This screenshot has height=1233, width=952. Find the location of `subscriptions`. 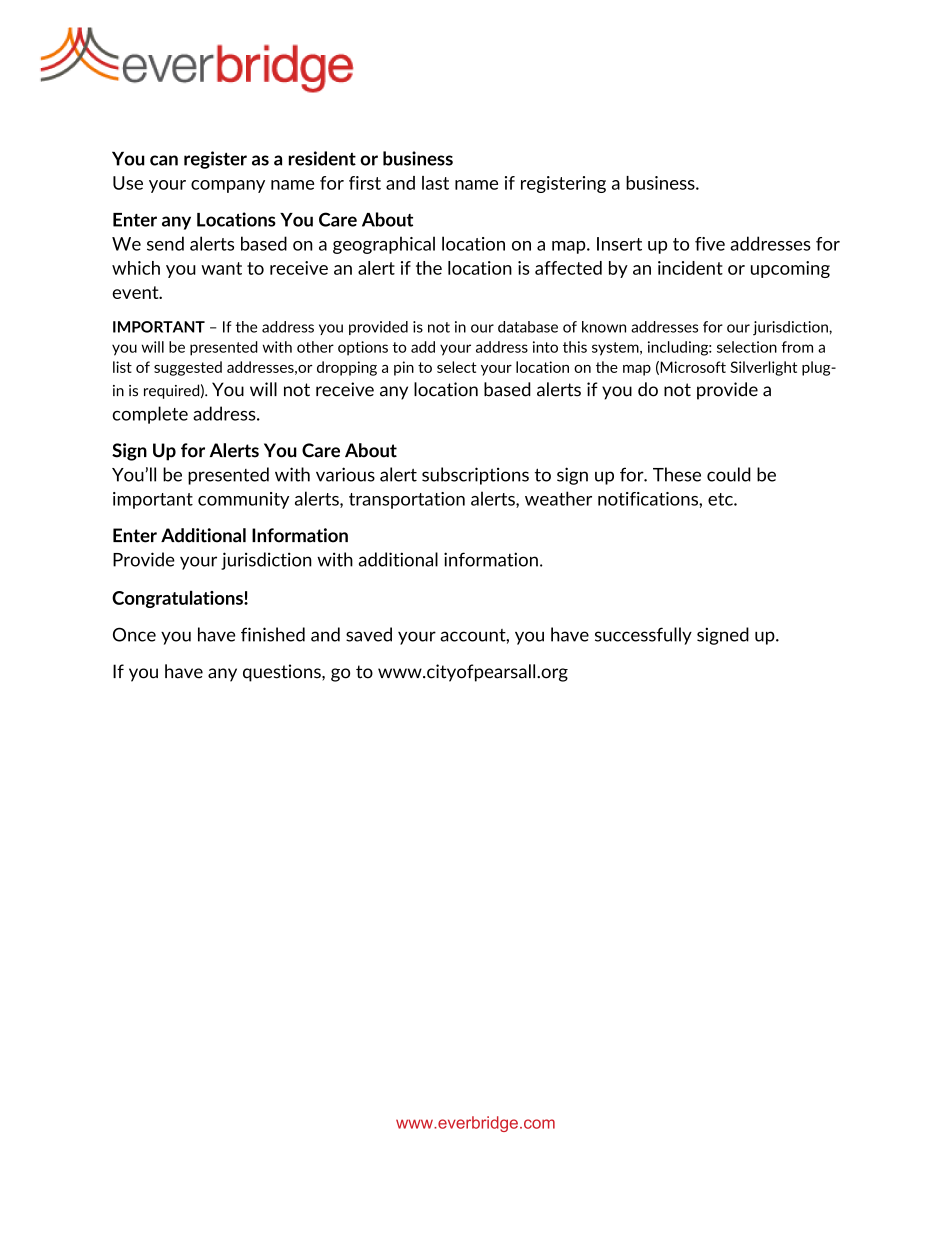

subscriptions is located at coordinates (475, 476).
